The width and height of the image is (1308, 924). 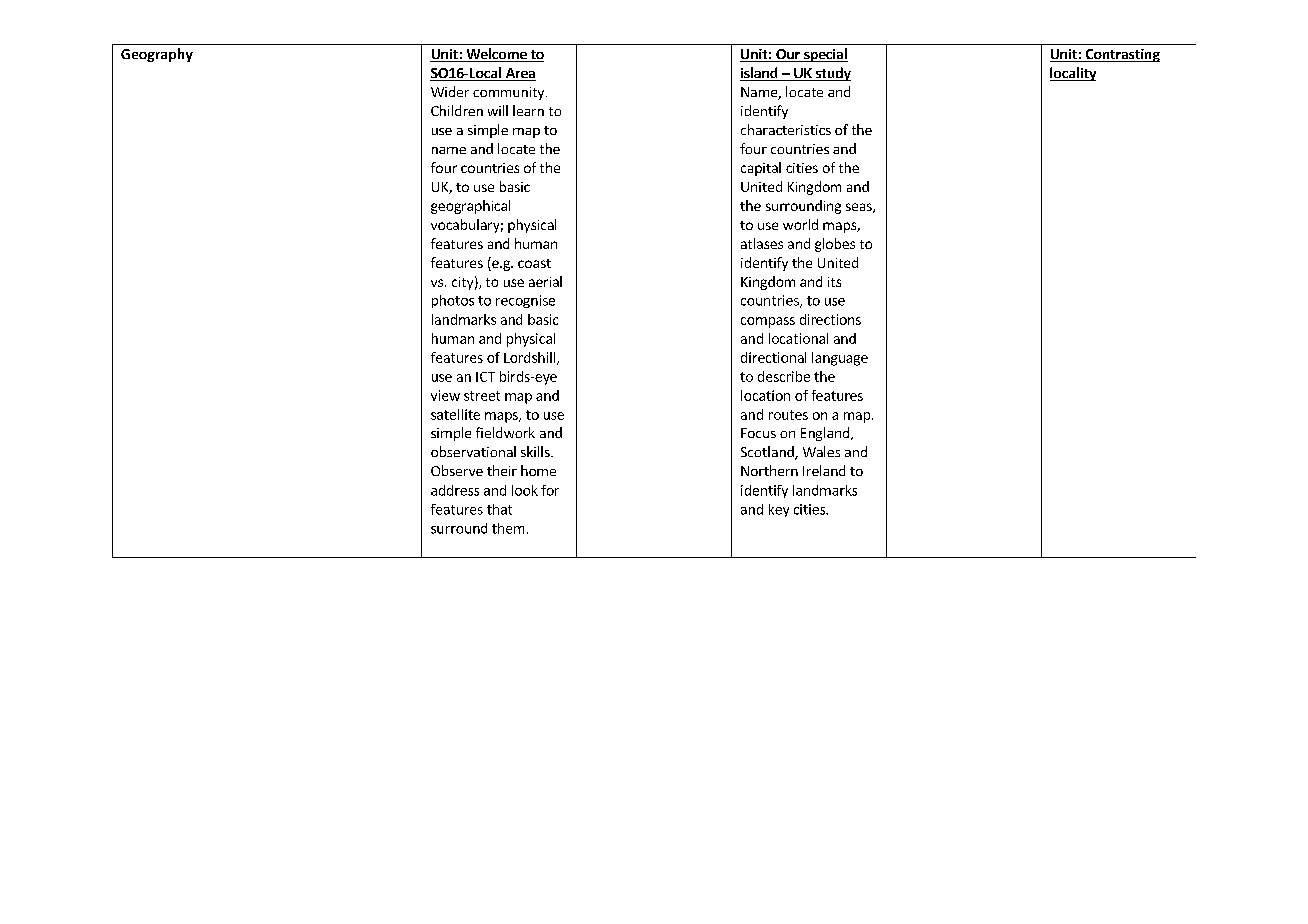 What do you see at coordinates (1122, 55) in the image?
I see `Contrasting` at bounding box center [1122, 55].
